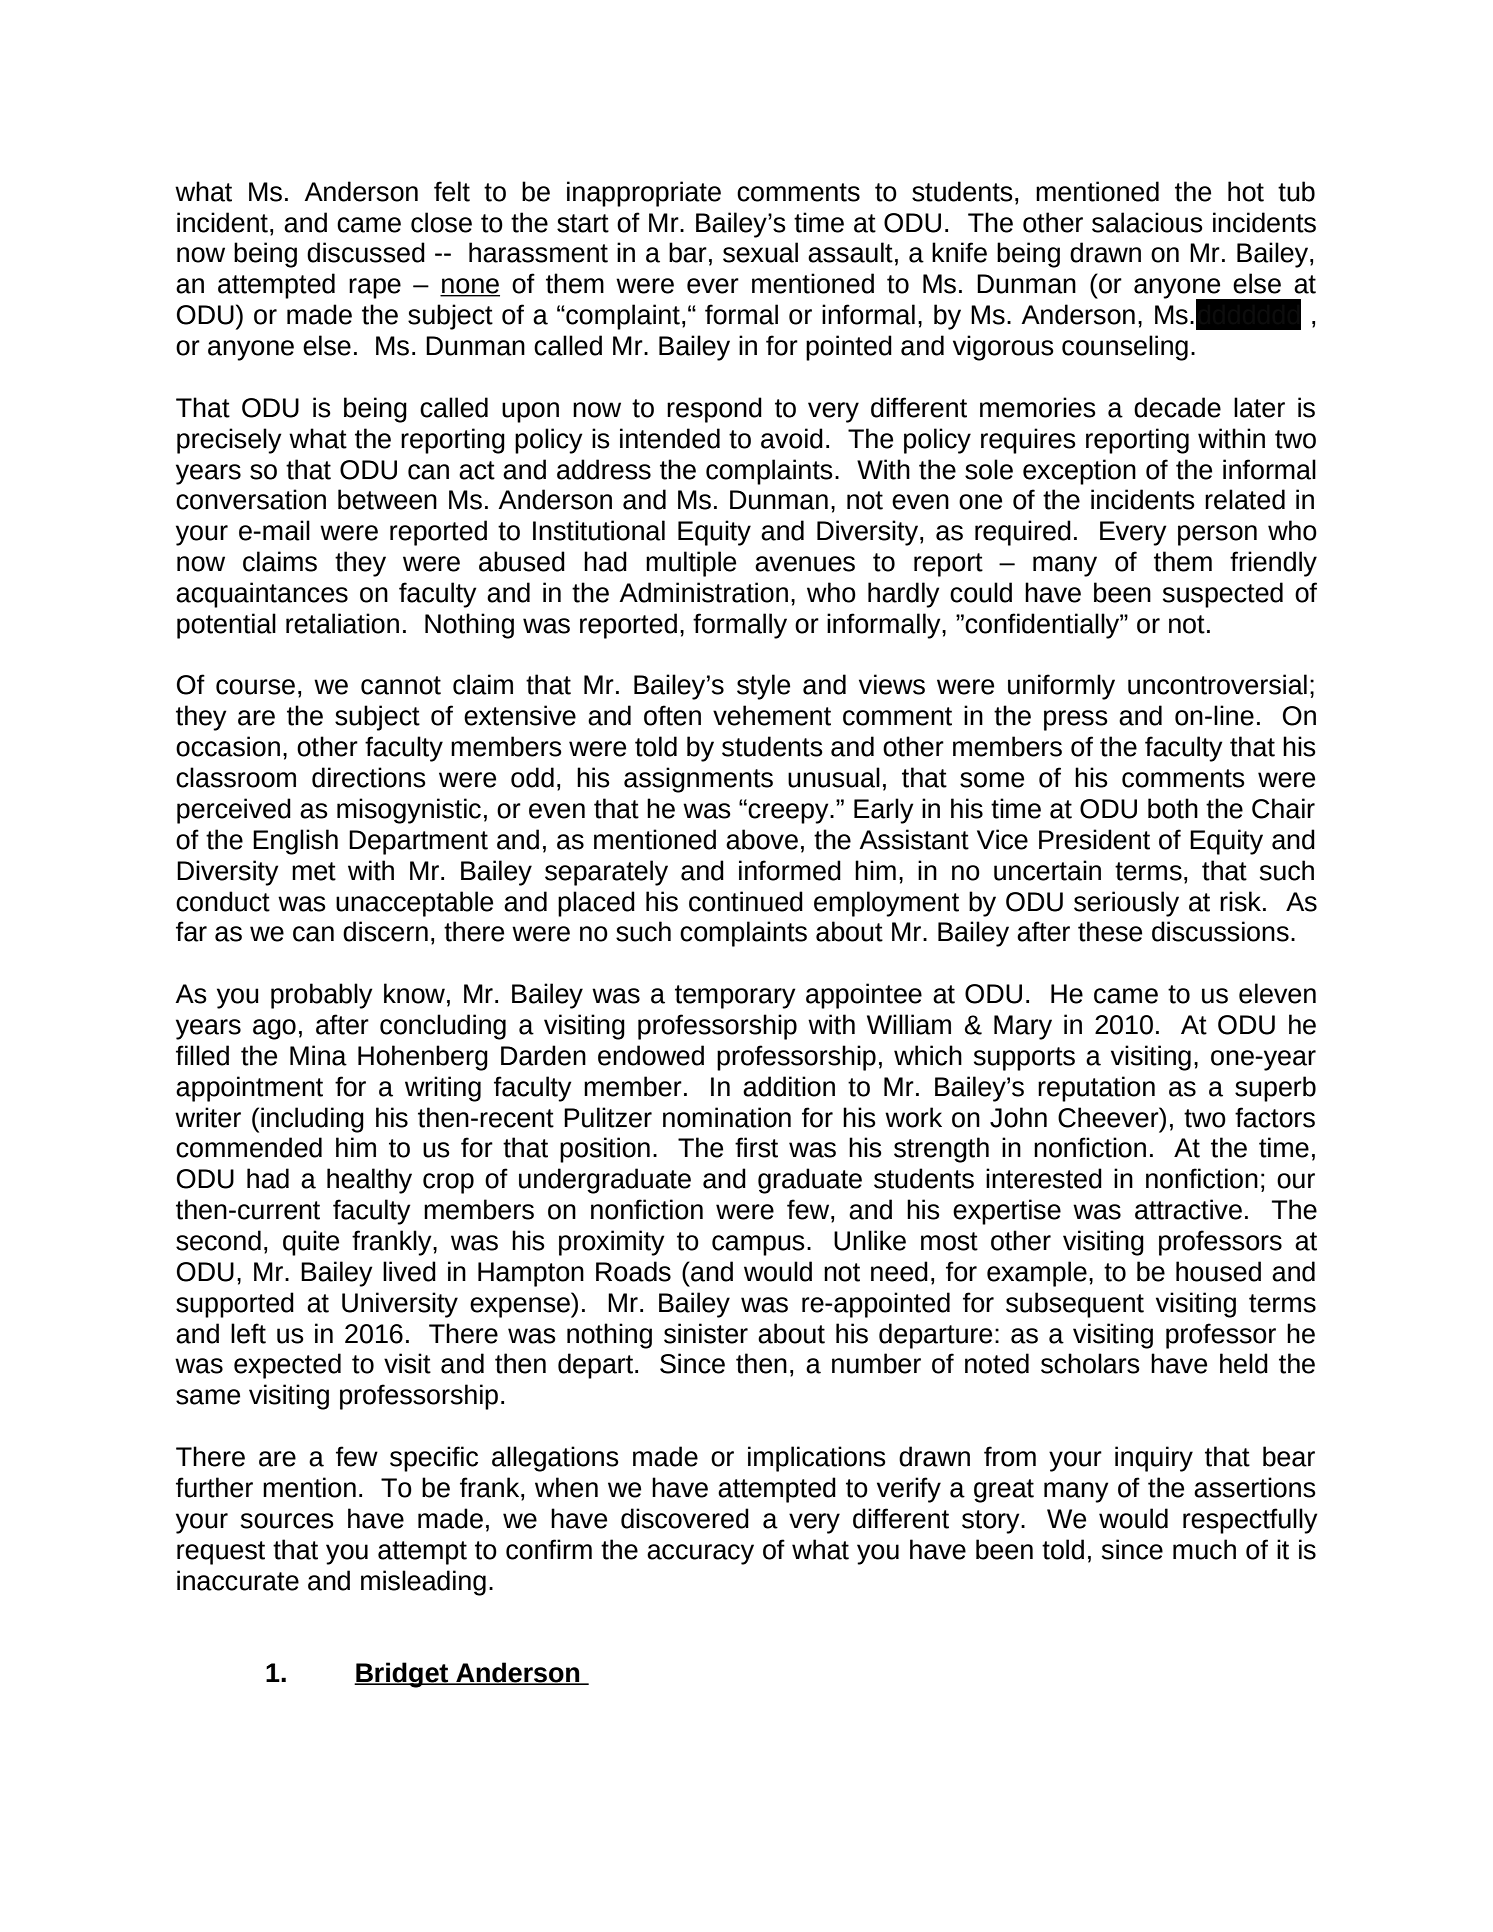  I want to click on salacious, so click(1147, 222).
